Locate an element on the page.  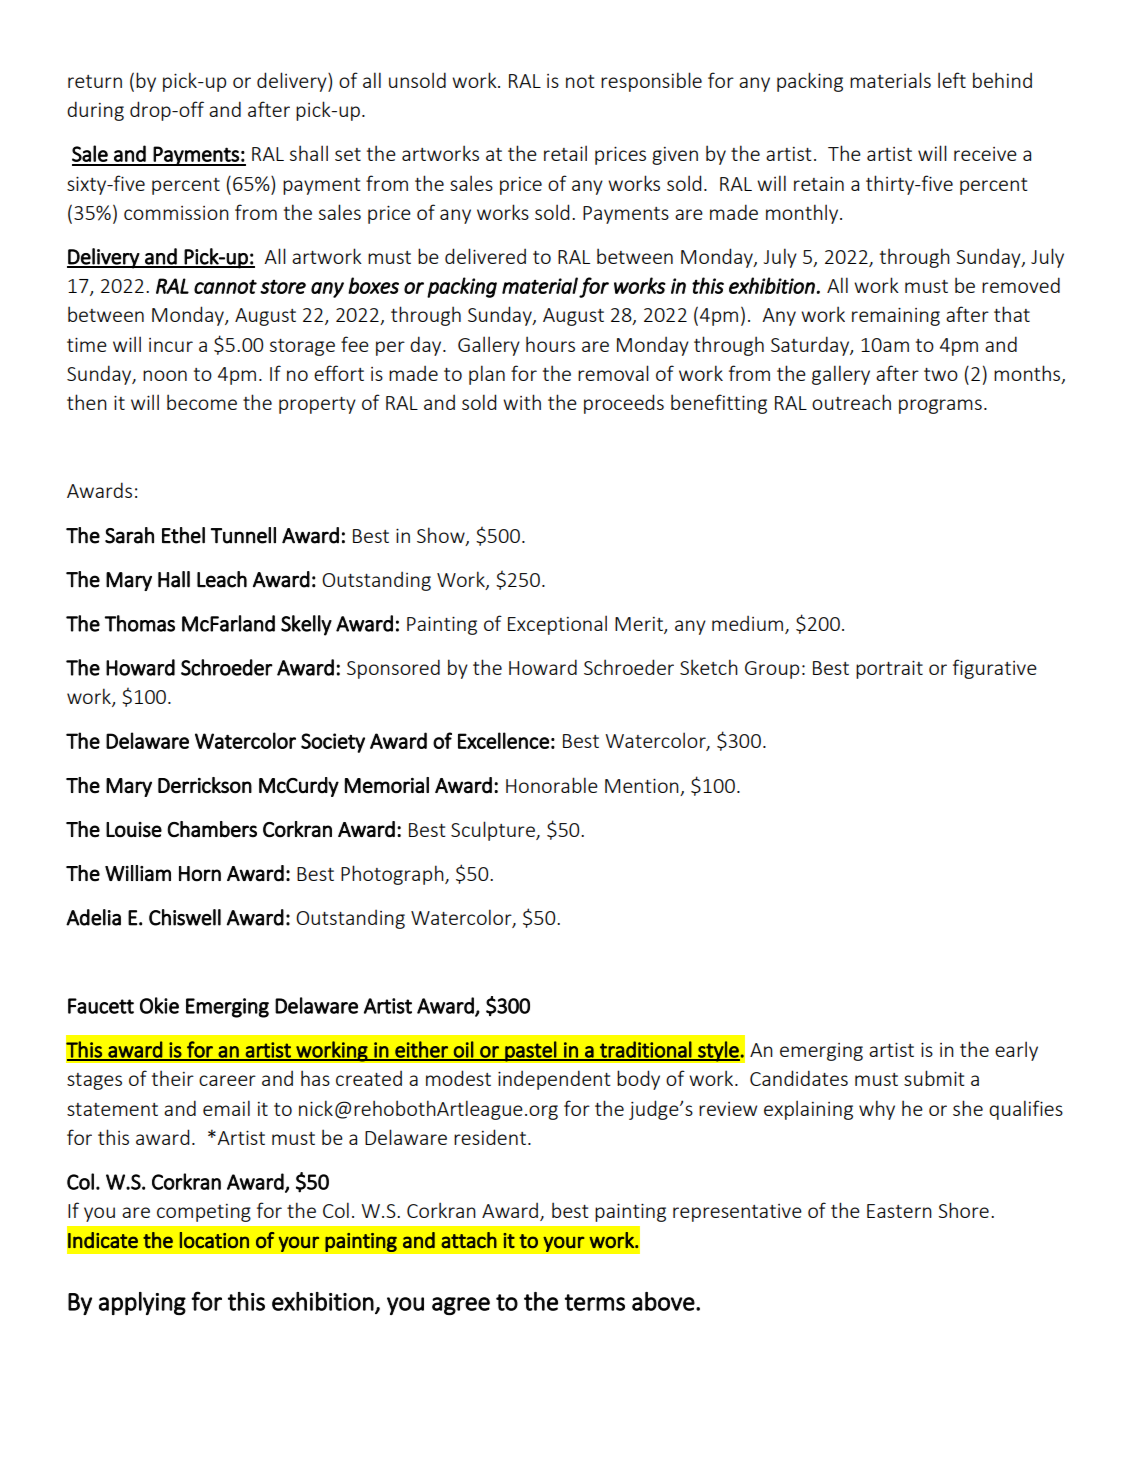
Thomas is located at coordinates (140, 623).
